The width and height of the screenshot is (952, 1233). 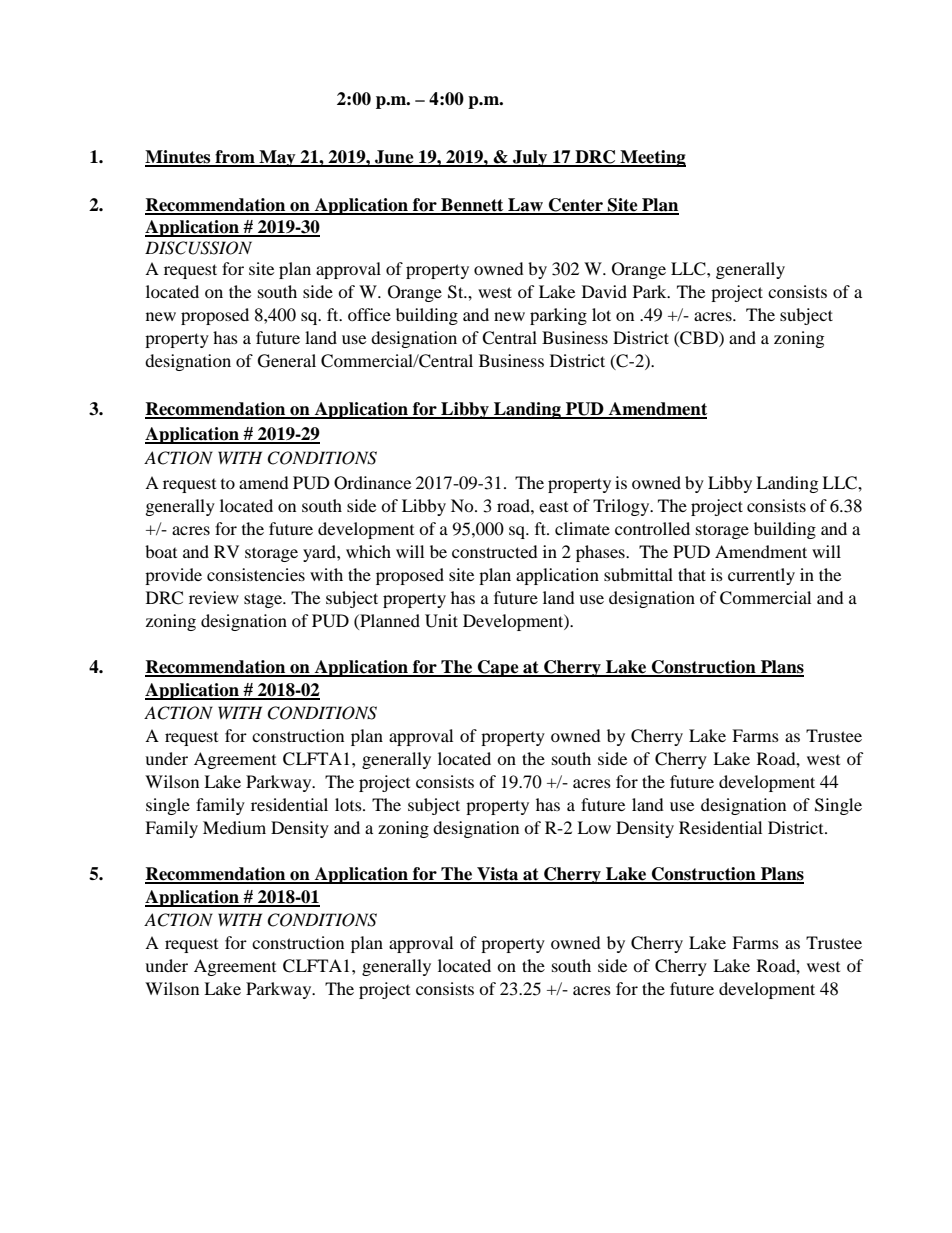 What do you see at coordinates (652, 158) in the screenshot?
I see `Meeting` at bounding box center [652, 158].
